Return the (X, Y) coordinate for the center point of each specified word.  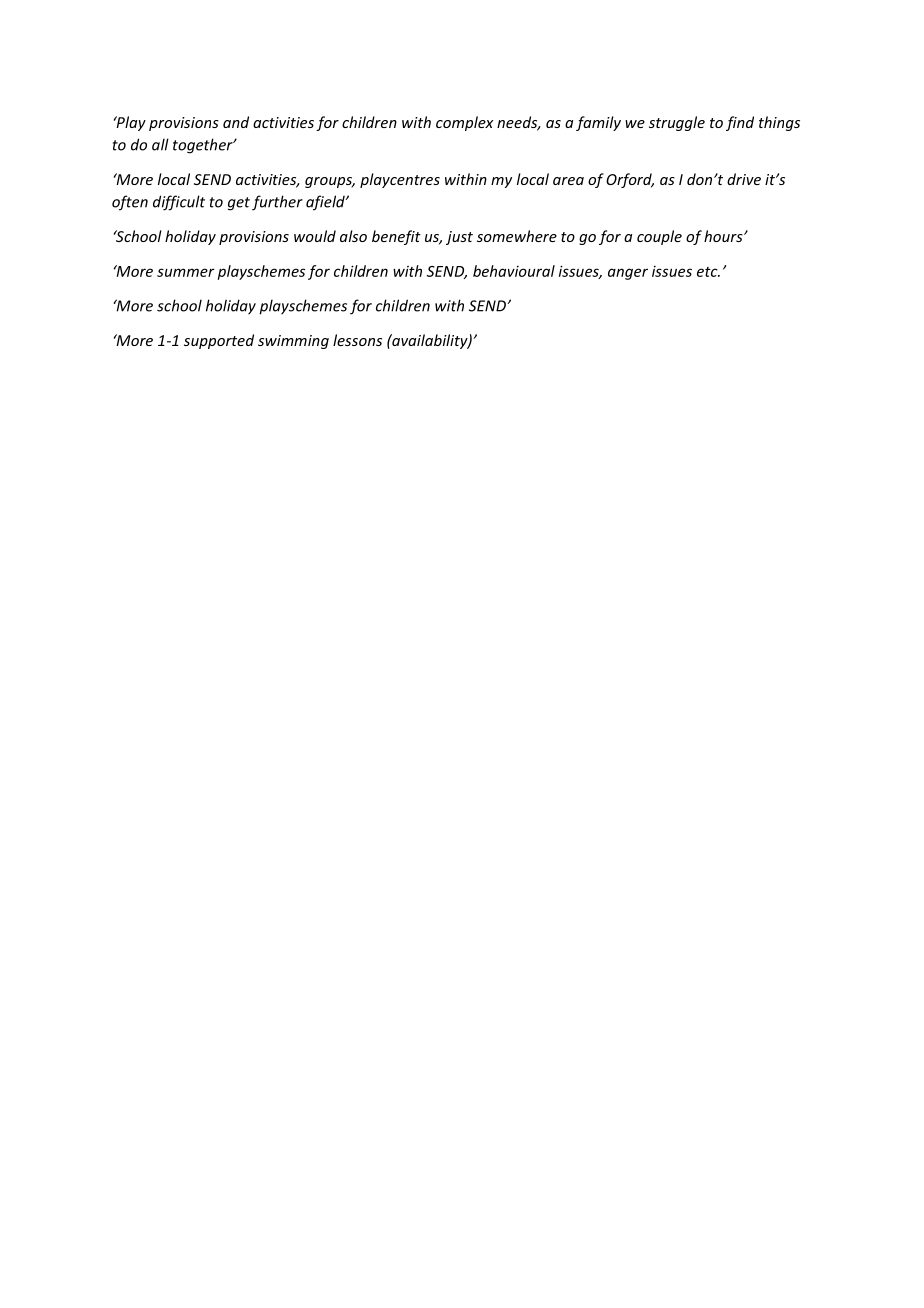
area (568, 181)
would (315, 236)
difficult (179, 203)
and (236, 122)
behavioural (514, 271)
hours (724, 236)
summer (185, 272)
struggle (677, 123)
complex (464, 123)
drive (744, 179)
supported (219, 341)
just (459, 238)
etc (708, 272)
